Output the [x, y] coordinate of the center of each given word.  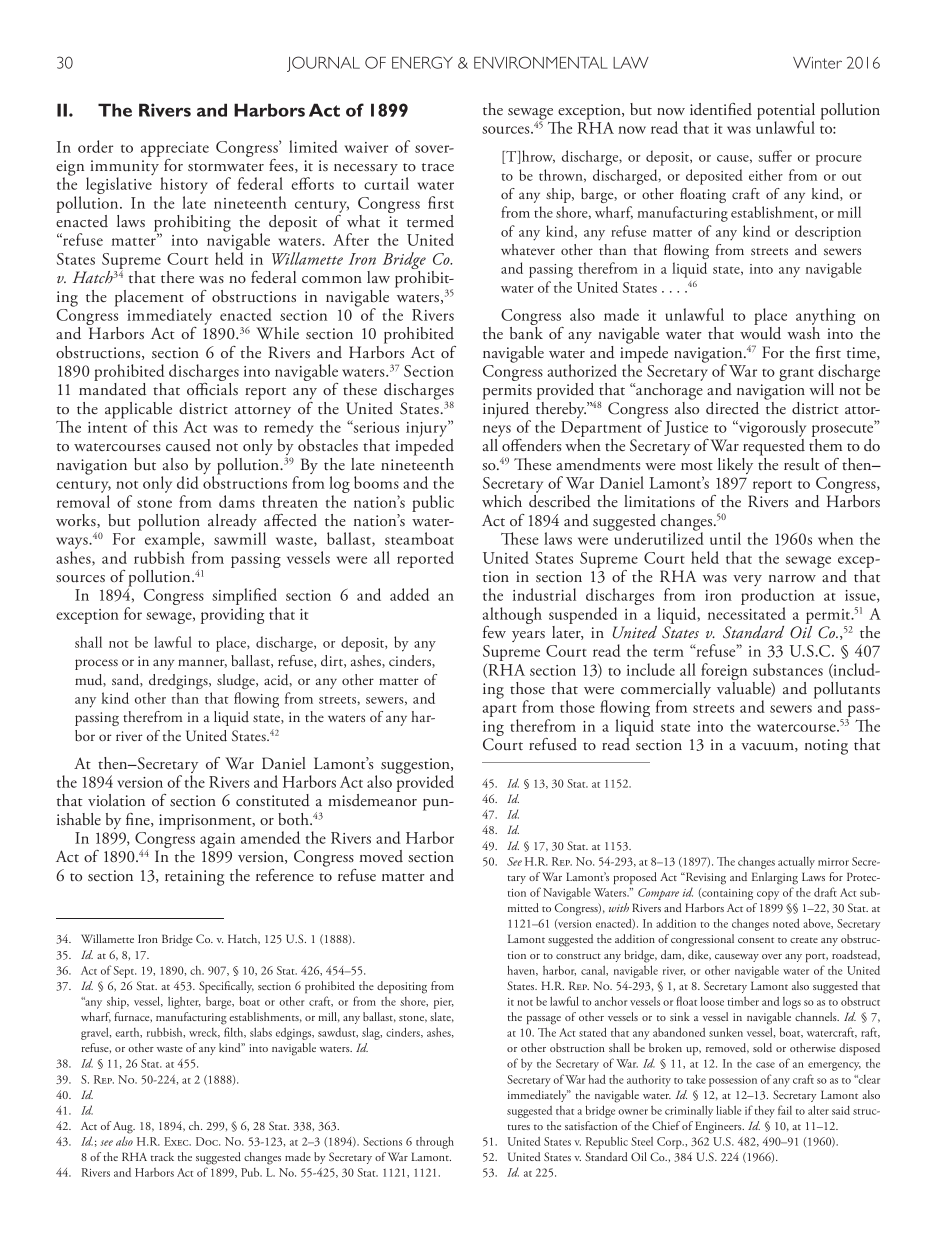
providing [232, 615]
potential [786, 112]
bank [526, 333]
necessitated [747, 613]
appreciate [175, 149]
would [760, 333]
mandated [112, 389]
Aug [124, 1128]
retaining [194, 878]
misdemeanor [372, 800]
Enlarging [775, 878]
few [494, 632]
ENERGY [422, 62]
